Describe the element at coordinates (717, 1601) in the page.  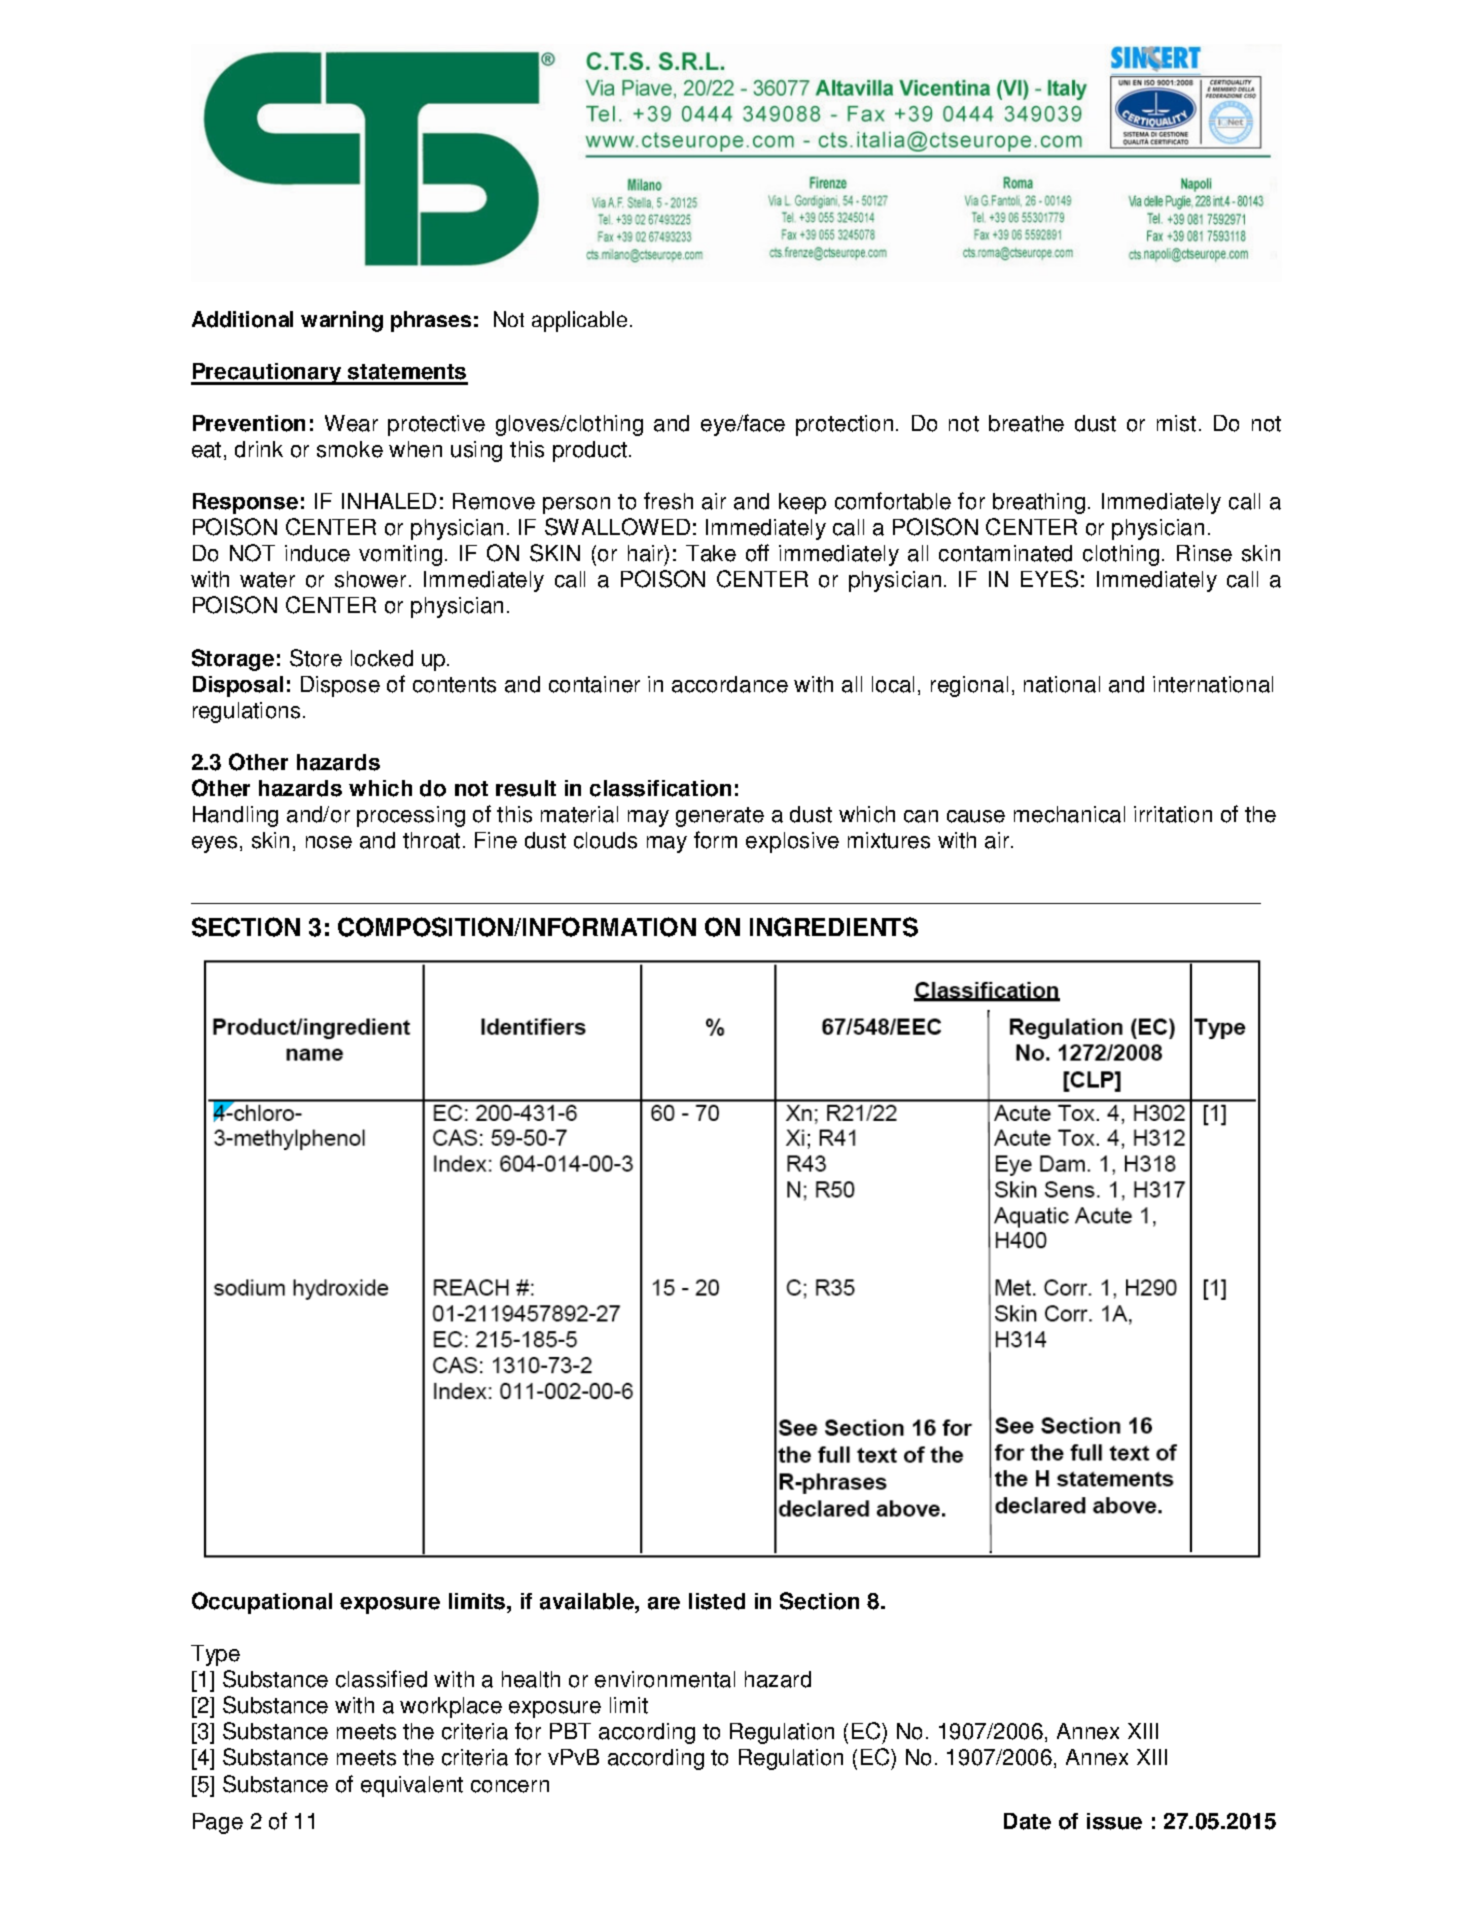
I see `listed` at that location.
